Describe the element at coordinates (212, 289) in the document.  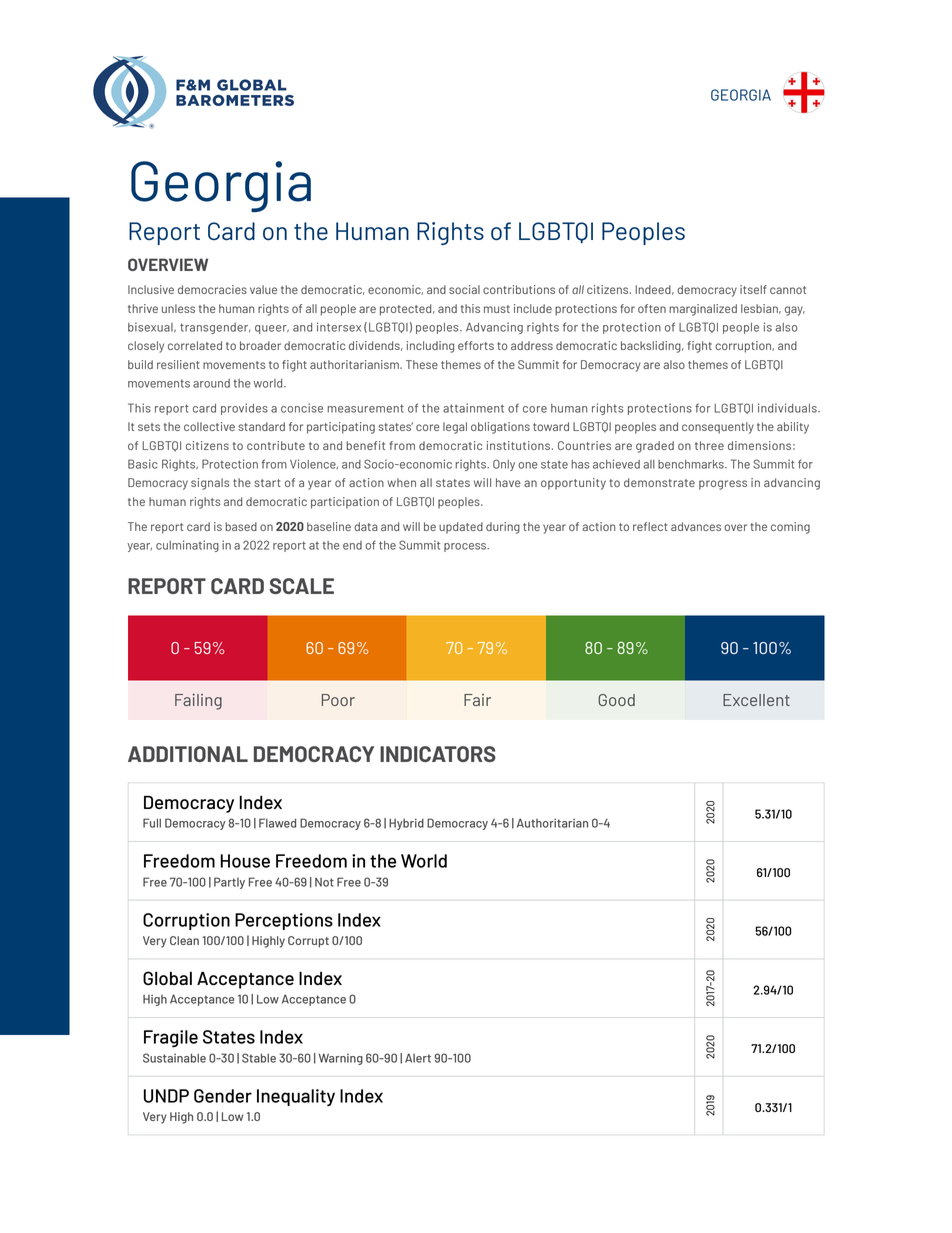
I see `democracies` at that location.
